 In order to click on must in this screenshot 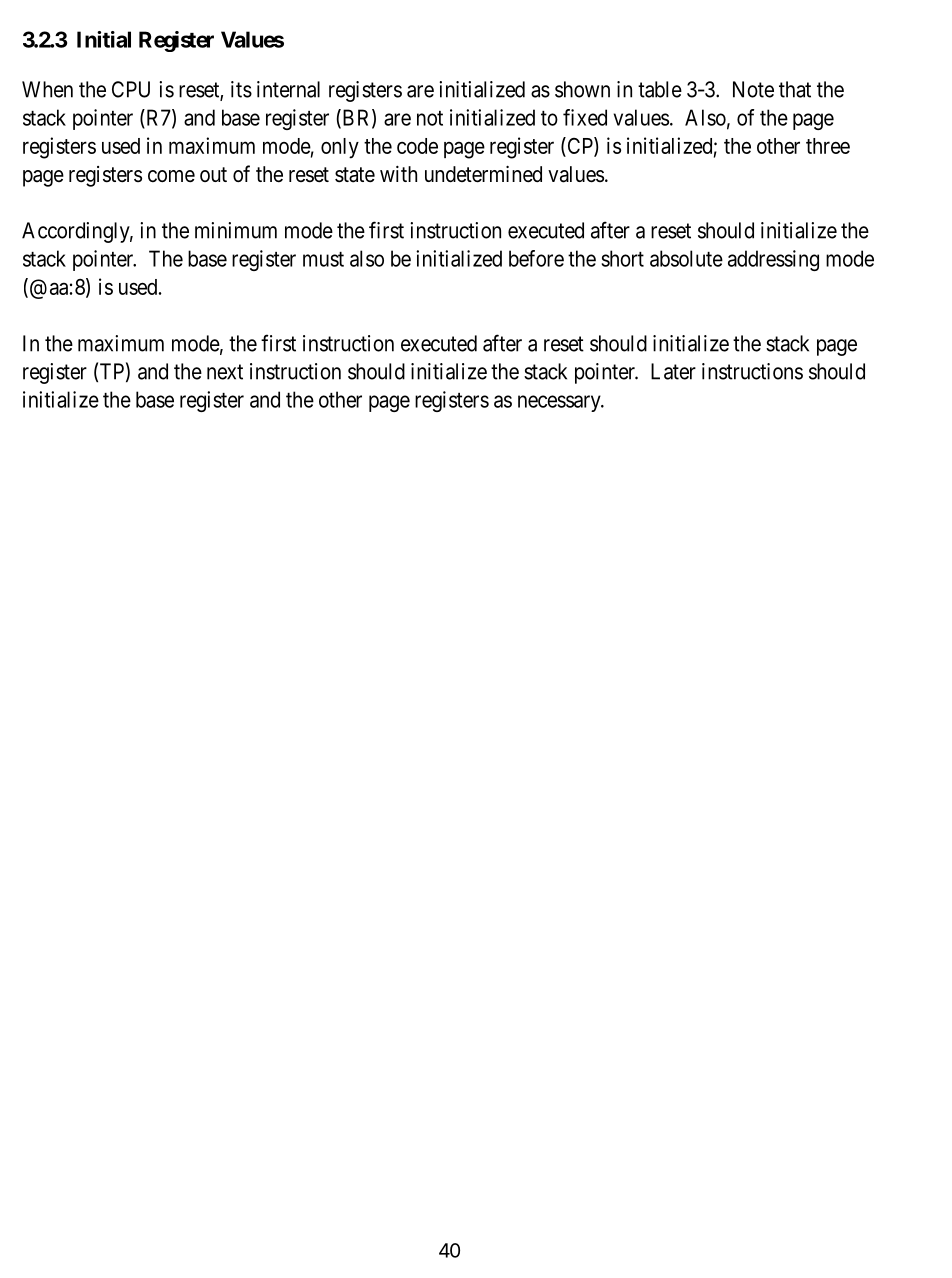, I will do `click(323, 259)`.
